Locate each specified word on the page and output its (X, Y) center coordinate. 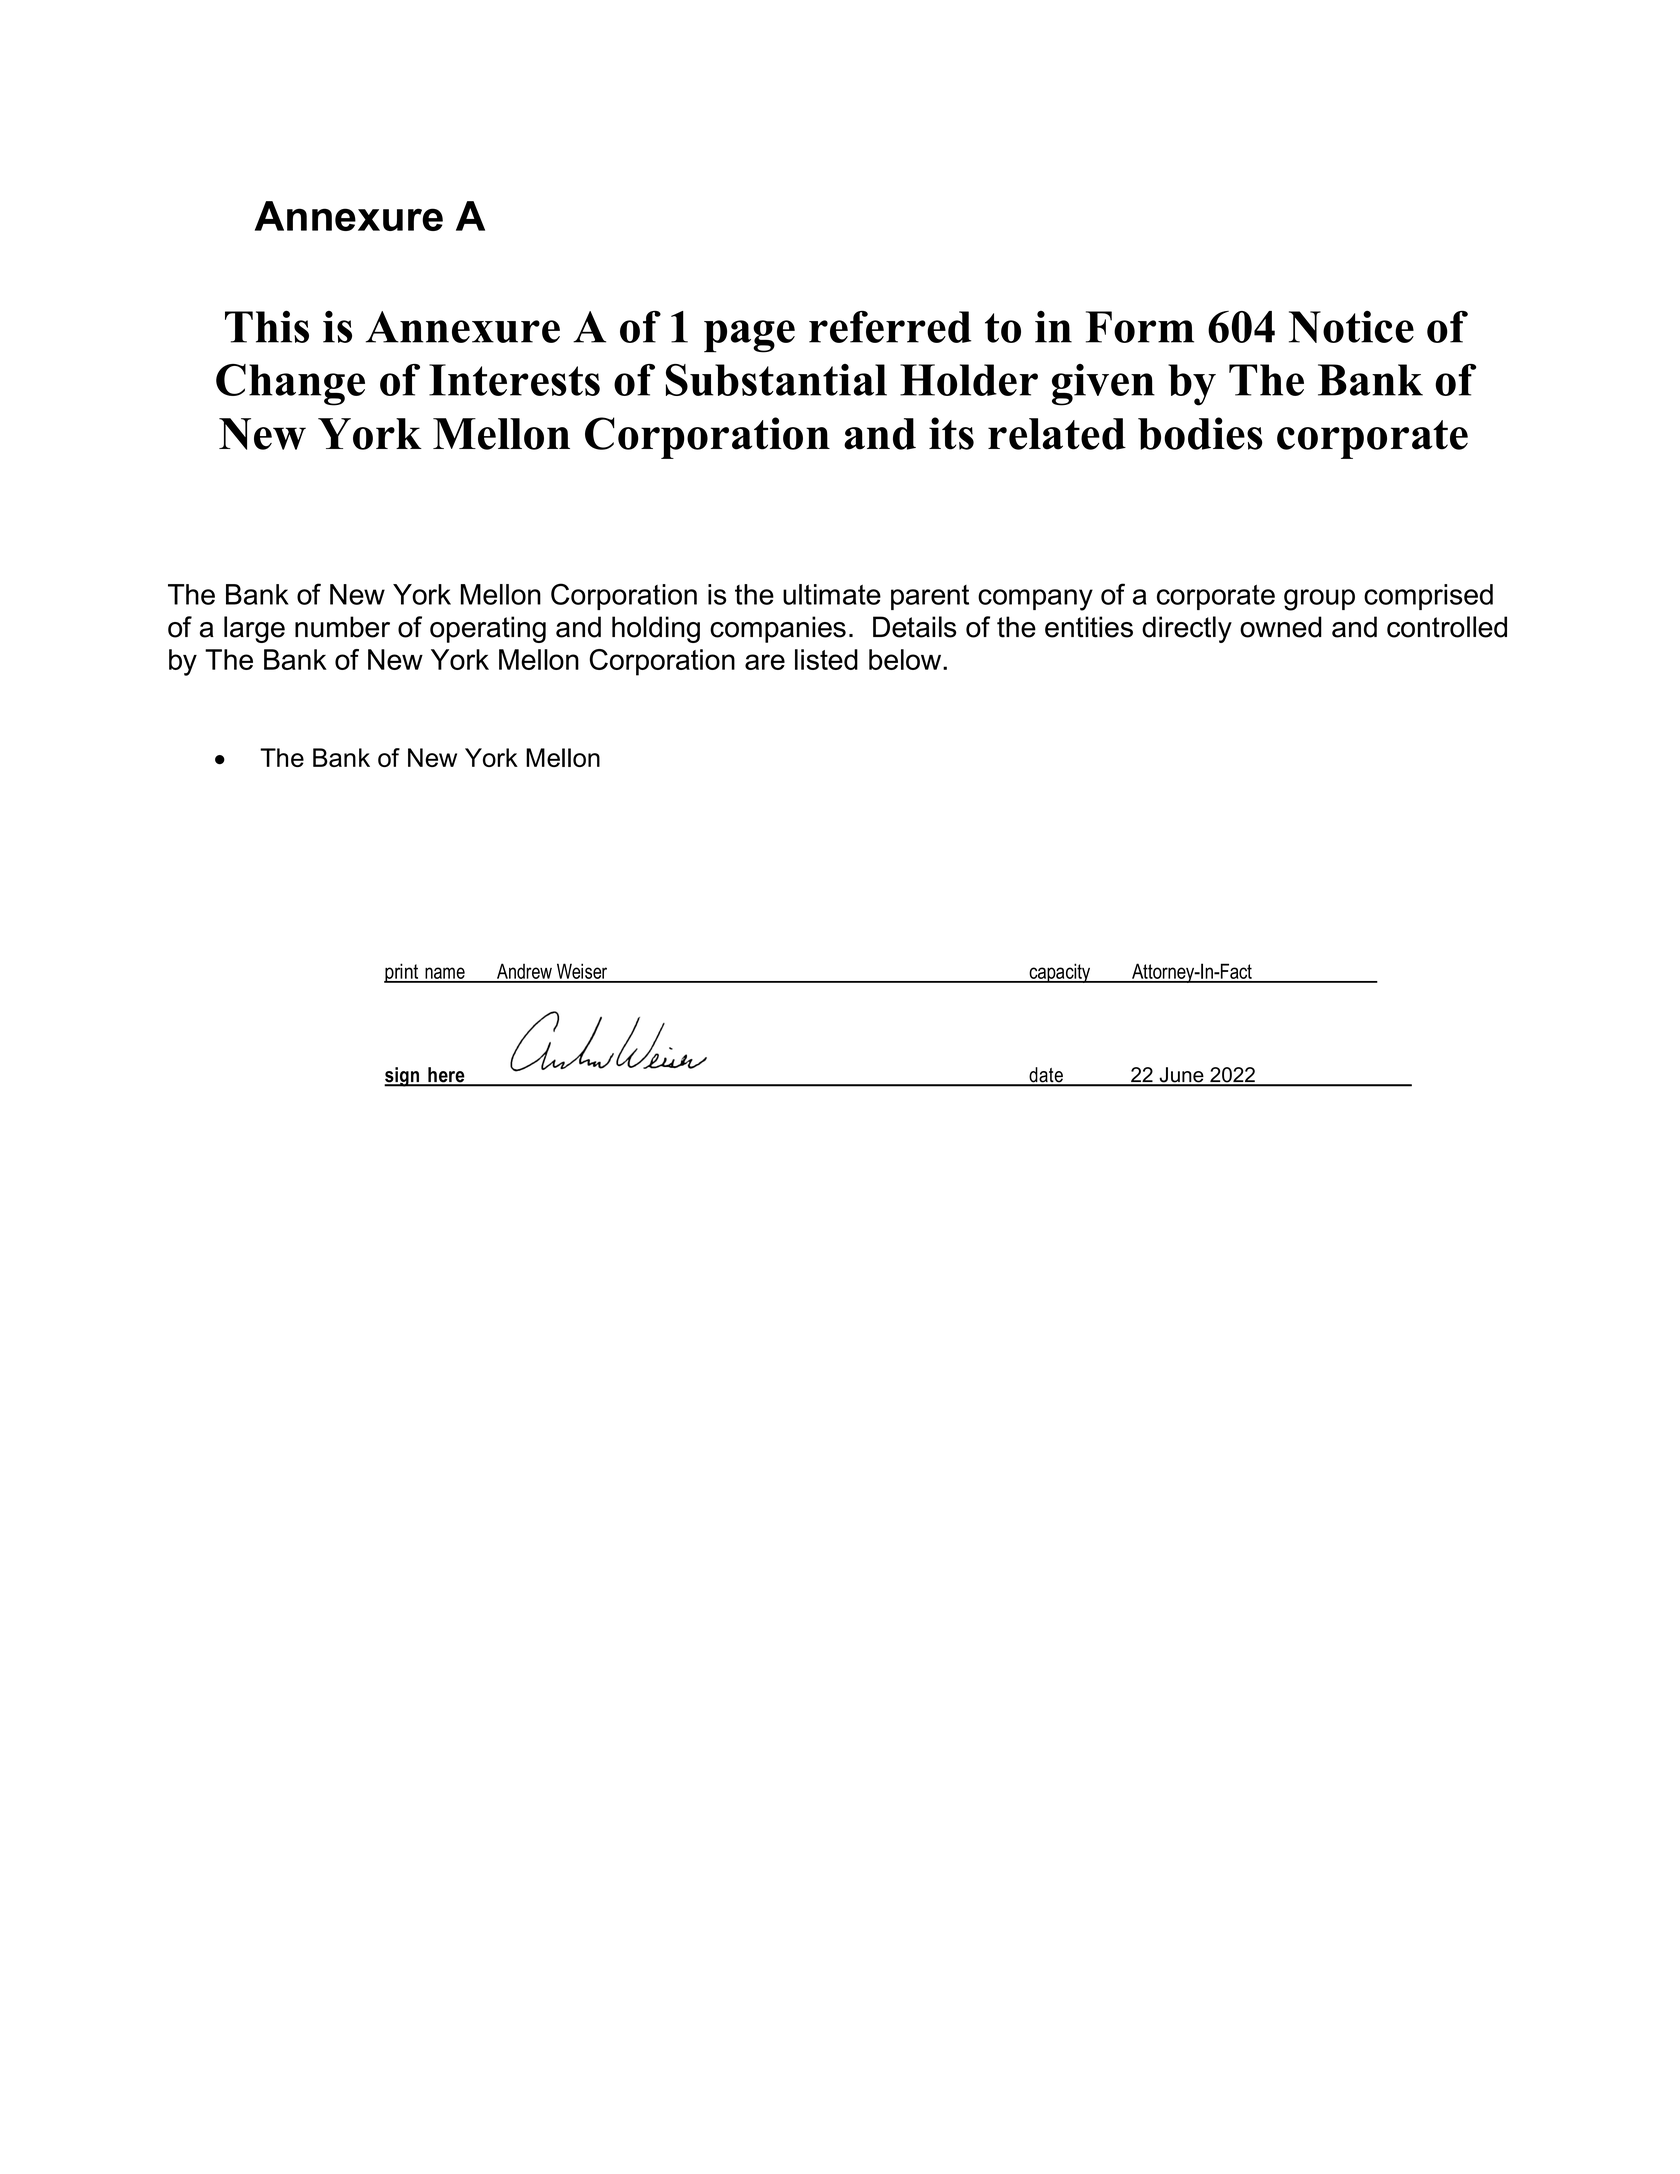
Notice (1351, 326)
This (267, 326)
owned (1281, 627)
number (342, 627)
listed (826, 659)
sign (402, 1077)
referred (890, 327)
